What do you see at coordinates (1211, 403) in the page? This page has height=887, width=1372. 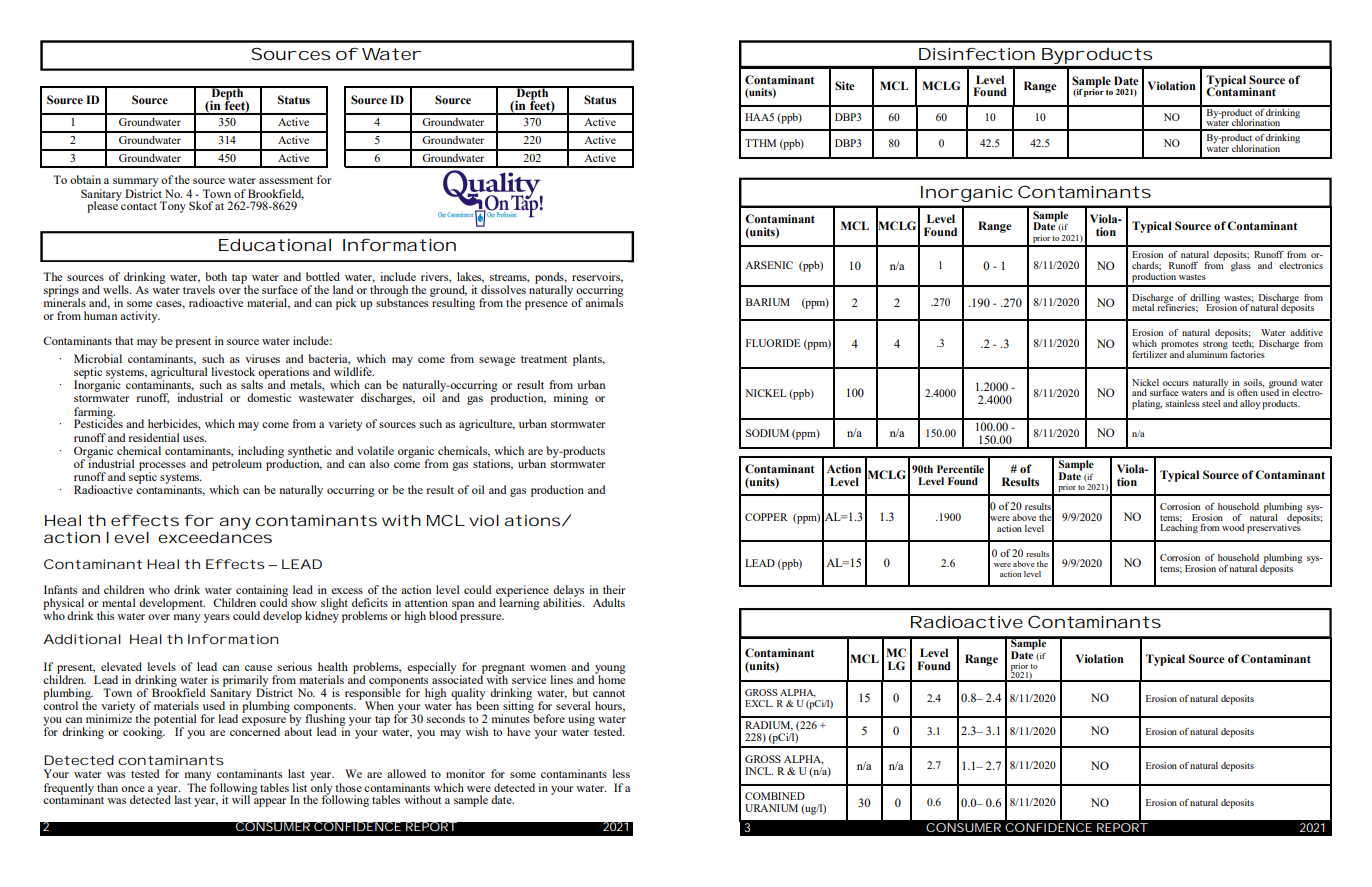 I see `steel` at bounding box center [1211, 403].
